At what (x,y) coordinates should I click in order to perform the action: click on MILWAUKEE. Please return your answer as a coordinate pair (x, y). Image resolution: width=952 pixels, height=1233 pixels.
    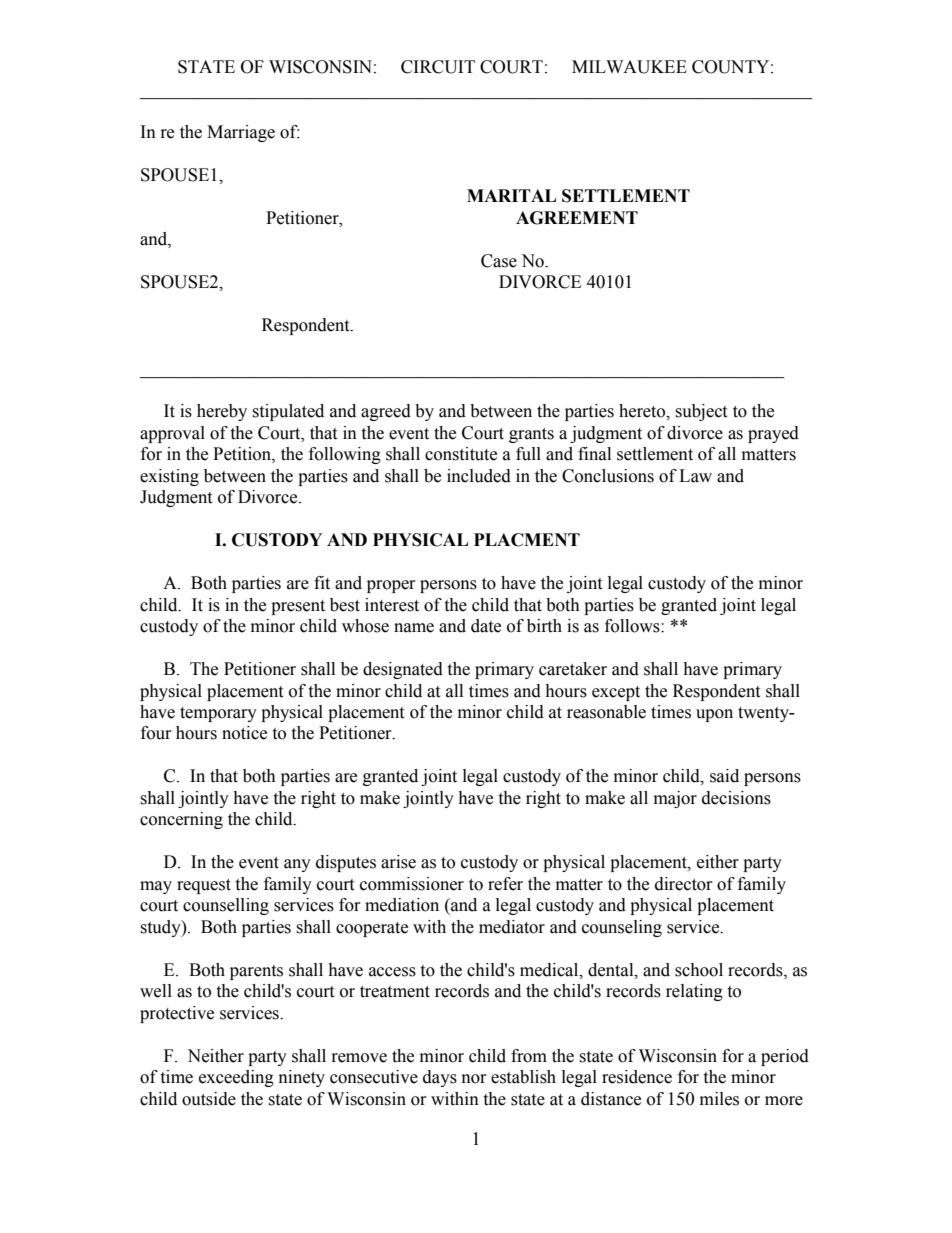
    Looking at the image, I should click on (629, 67).
